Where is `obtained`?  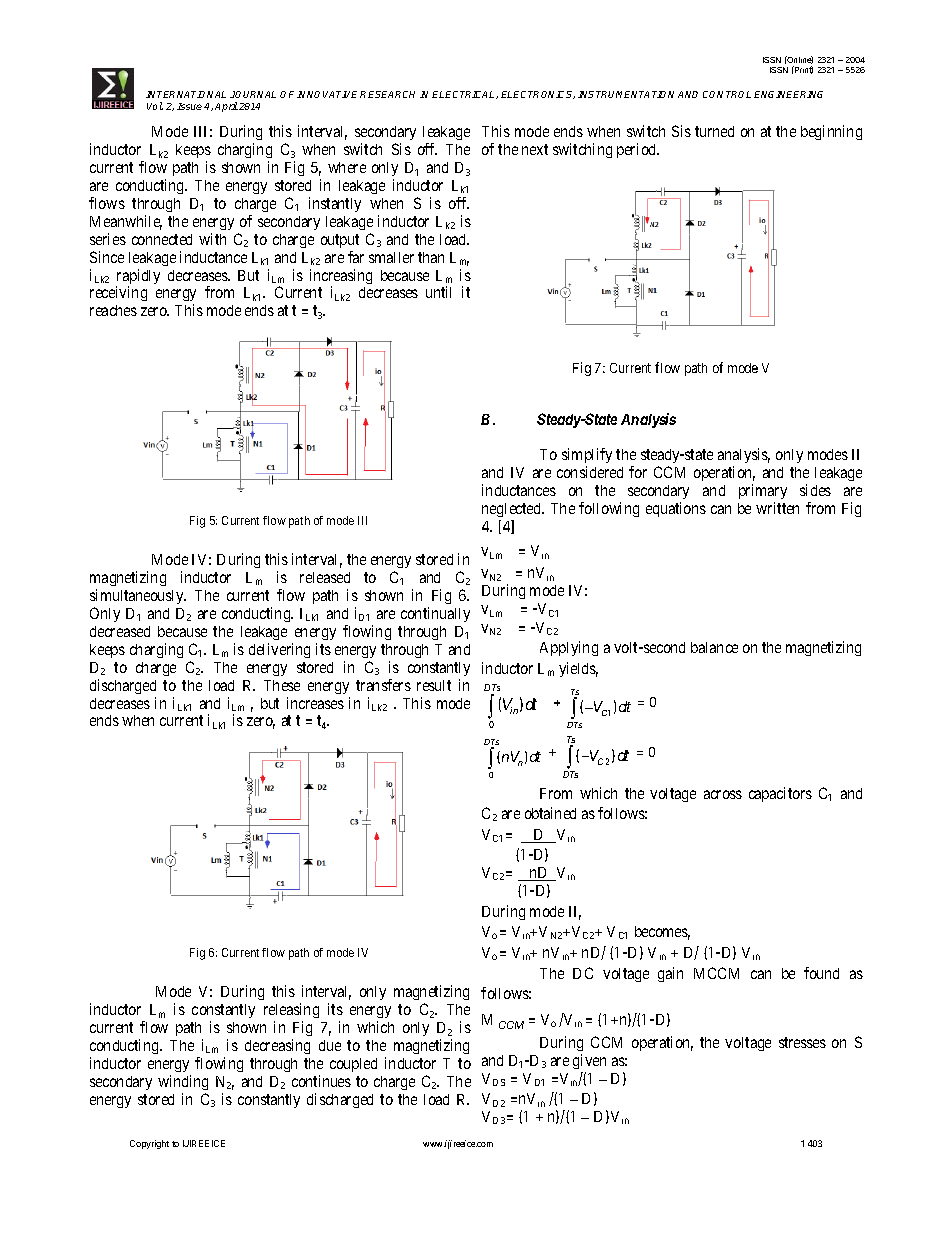
obtained is located at coordinates (550, 813).
